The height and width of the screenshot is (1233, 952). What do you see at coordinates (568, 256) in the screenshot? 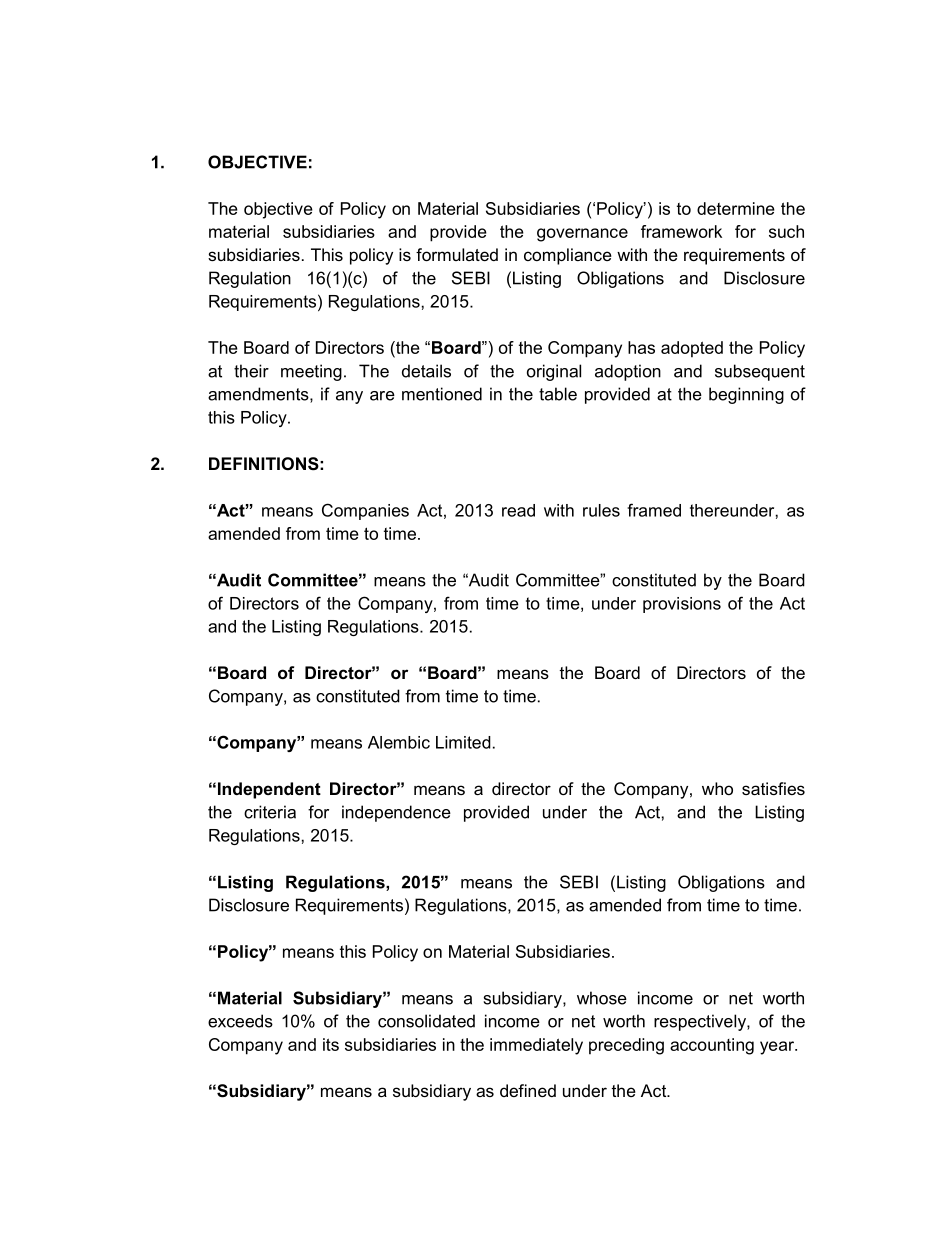
I see `compliance` at bounding box center [568, 256].
